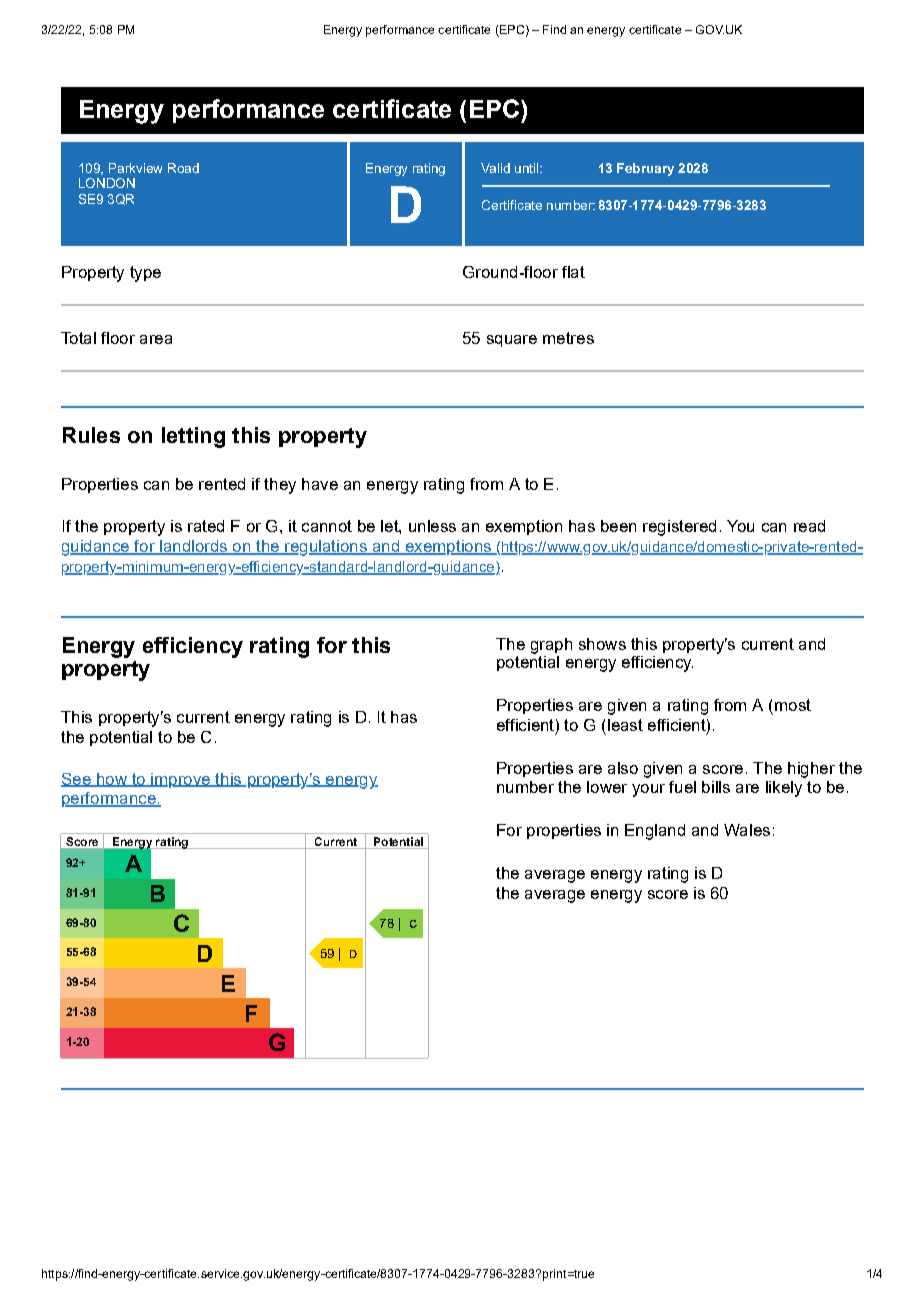  I want to click on letting, so click(193, 437).
